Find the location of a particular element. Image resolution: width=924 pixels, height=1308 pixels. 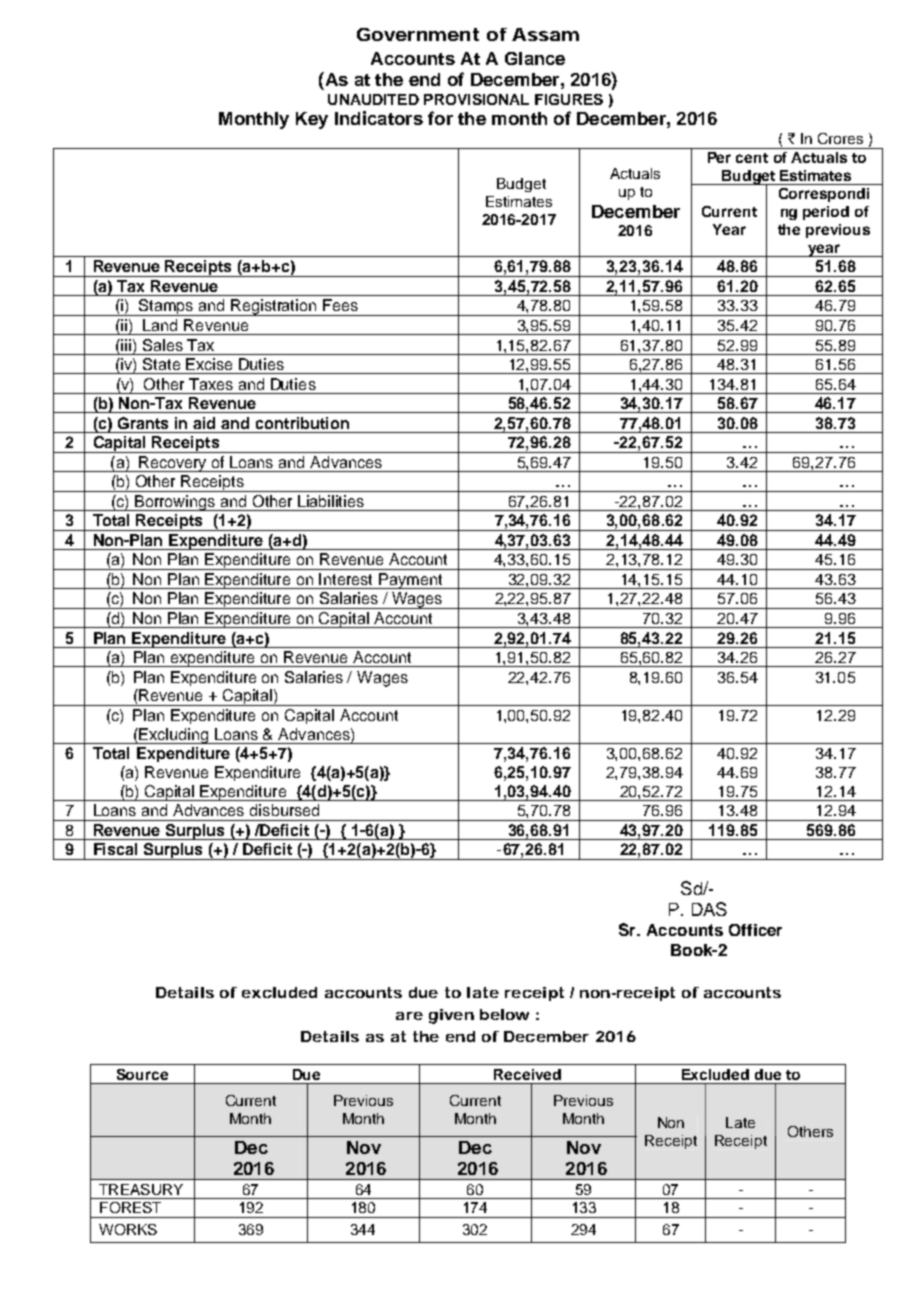

Excluding is located at coordinates (174, 736).
